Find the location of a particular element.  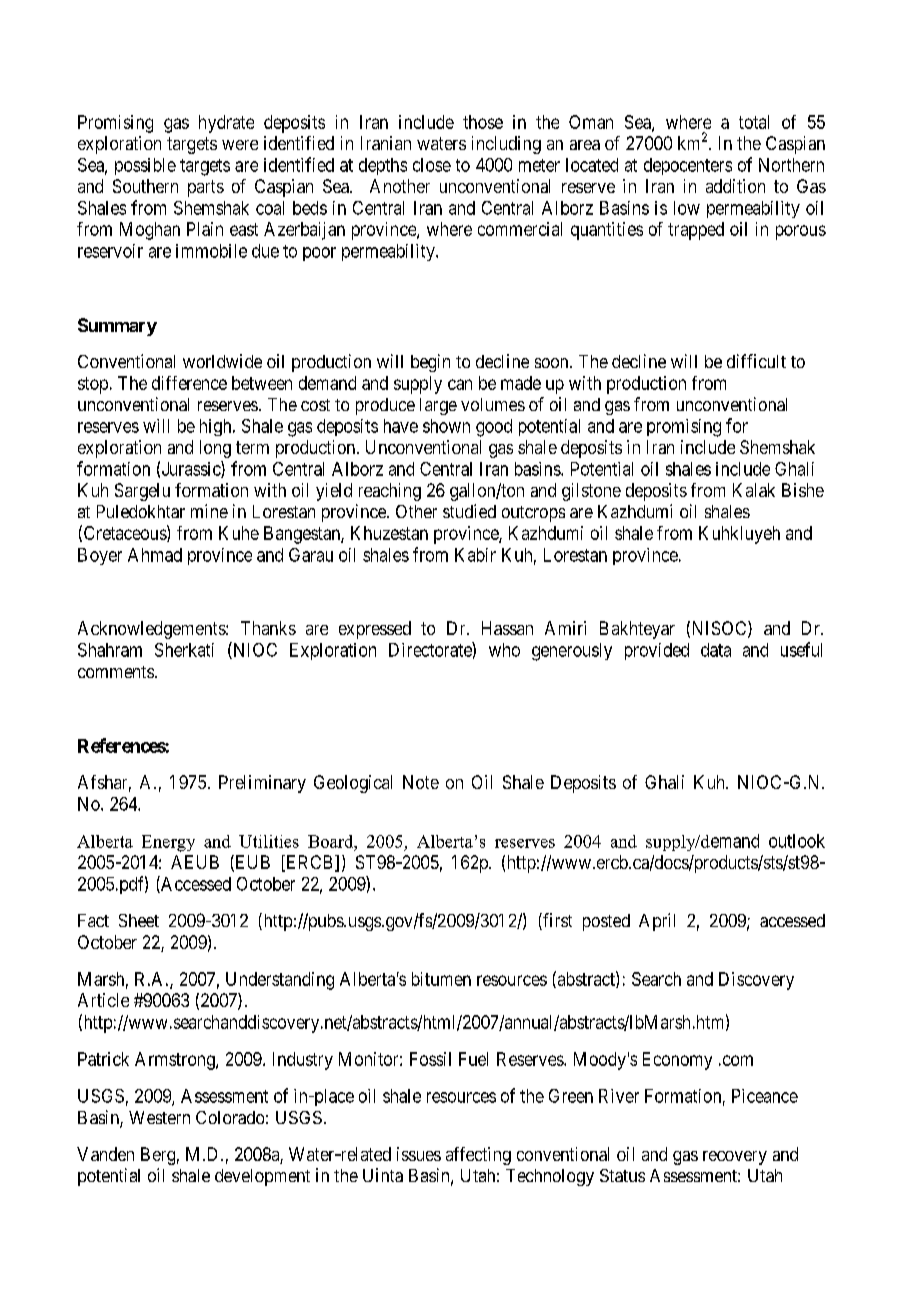

data is located at coordinates (716, 650).
